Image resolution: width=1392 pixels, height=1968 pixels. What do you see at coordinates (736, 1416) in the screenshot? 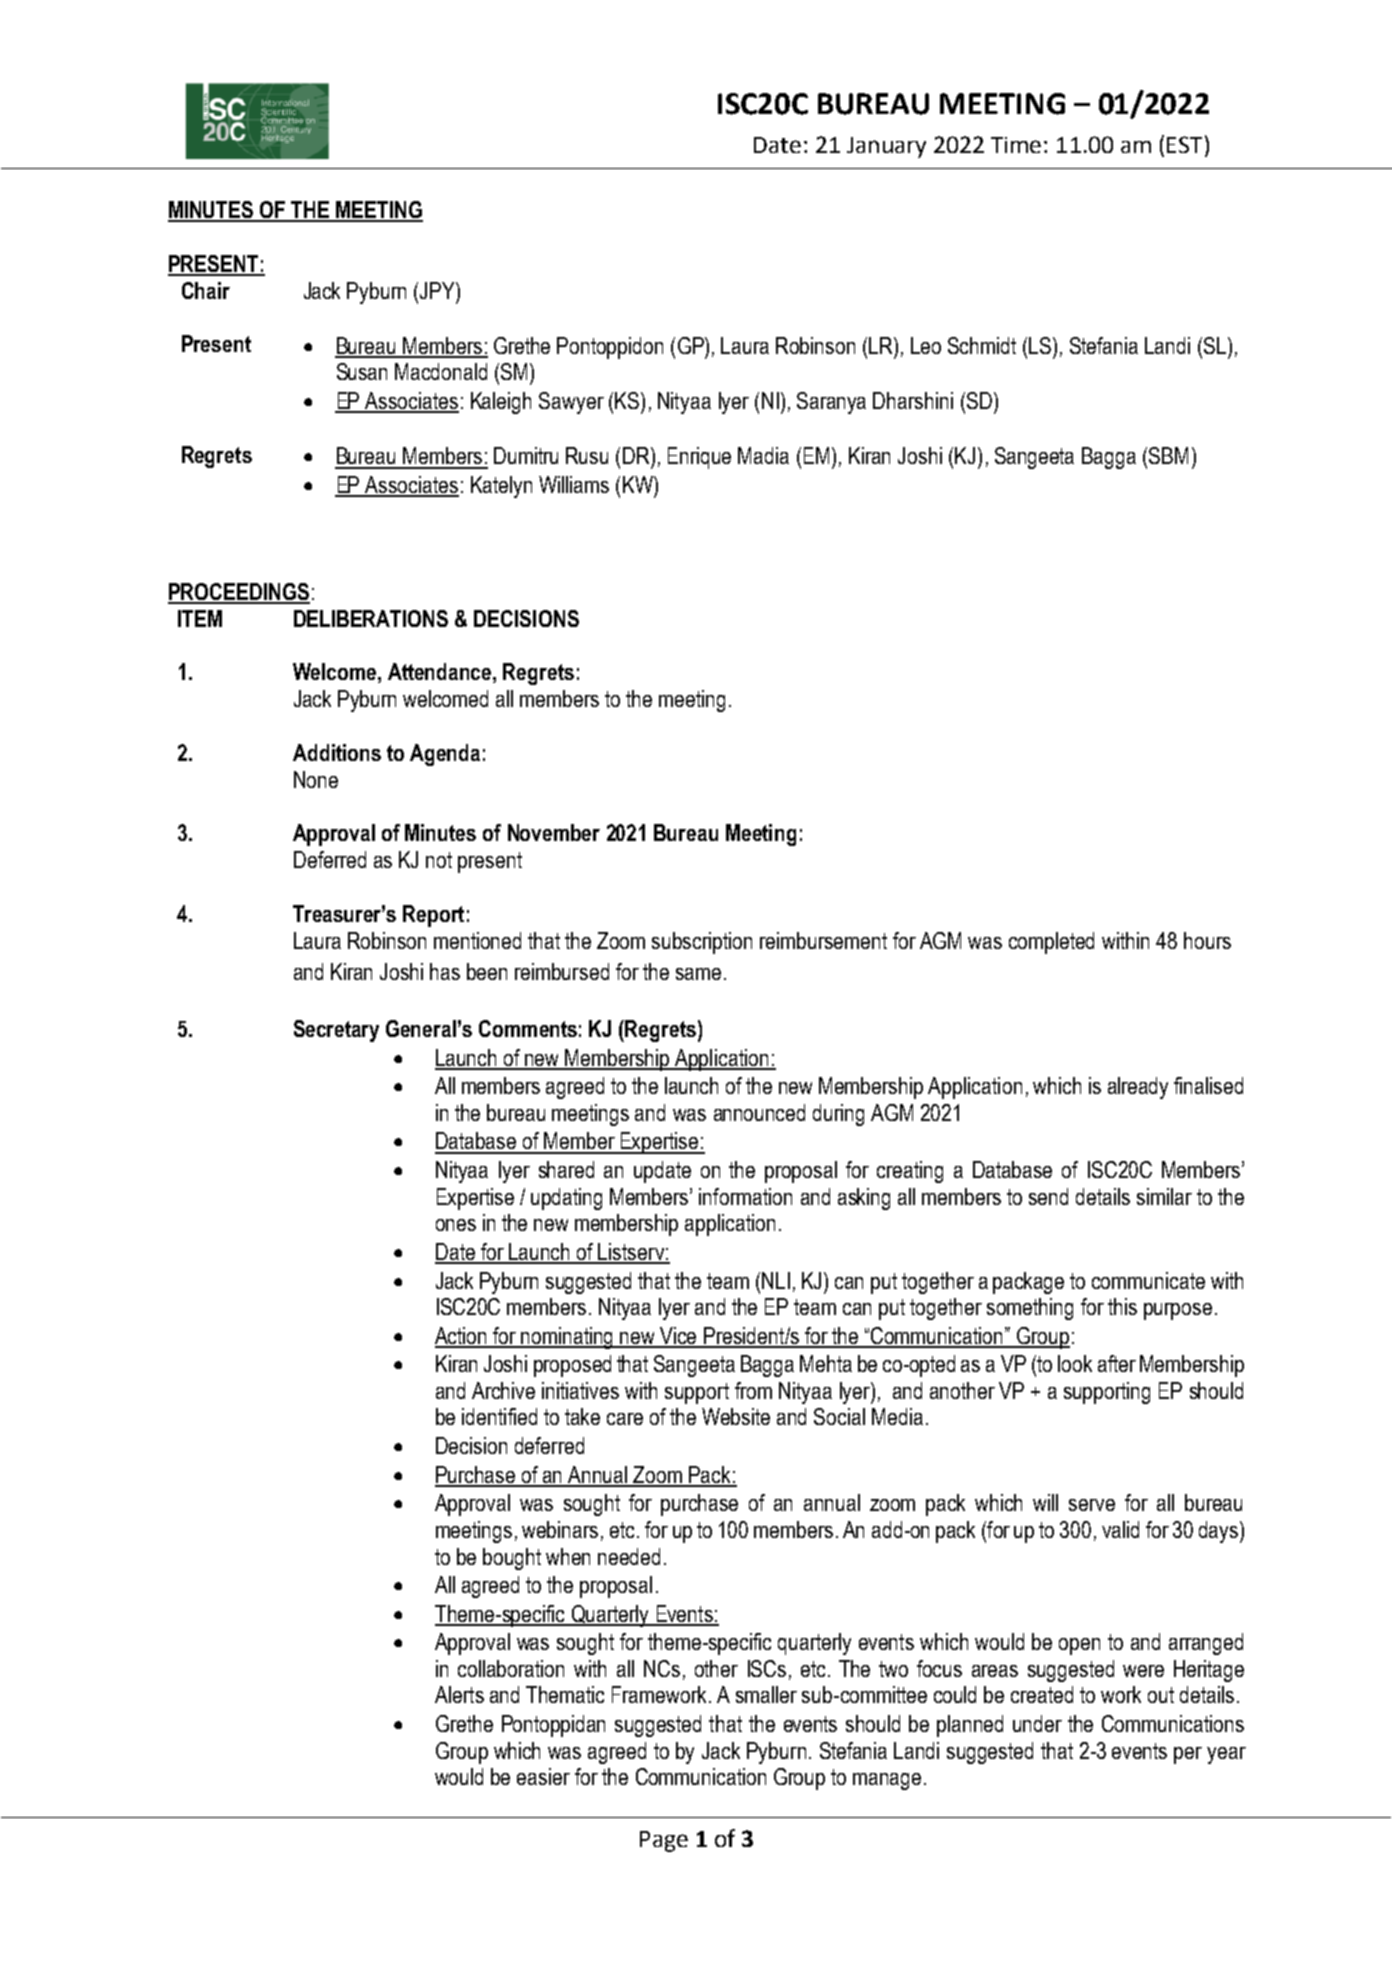
I see `Website` at bounding box center [736, 1416].
